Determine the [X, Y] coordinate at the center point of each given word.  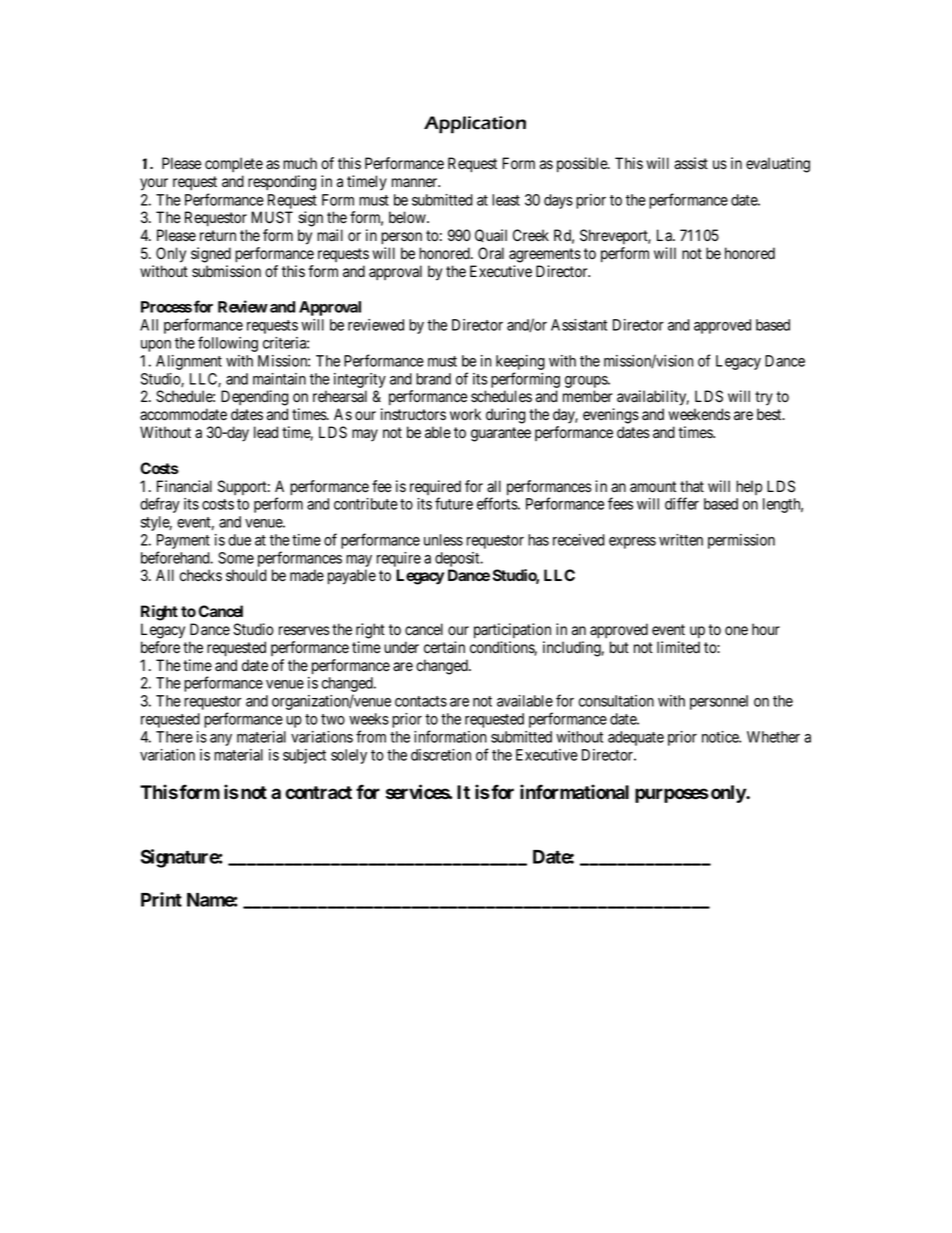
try [764, 398]
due [239, 540]
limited [678, 647]
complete [234, 164]
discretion [441, 755]
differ [682, 503]
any [221, 740]
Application [475, 125]
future [454, 503]
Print [161, 899]
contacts [421, 701]
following [228, 344]
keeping [520, 362]
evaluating [778, 165]
